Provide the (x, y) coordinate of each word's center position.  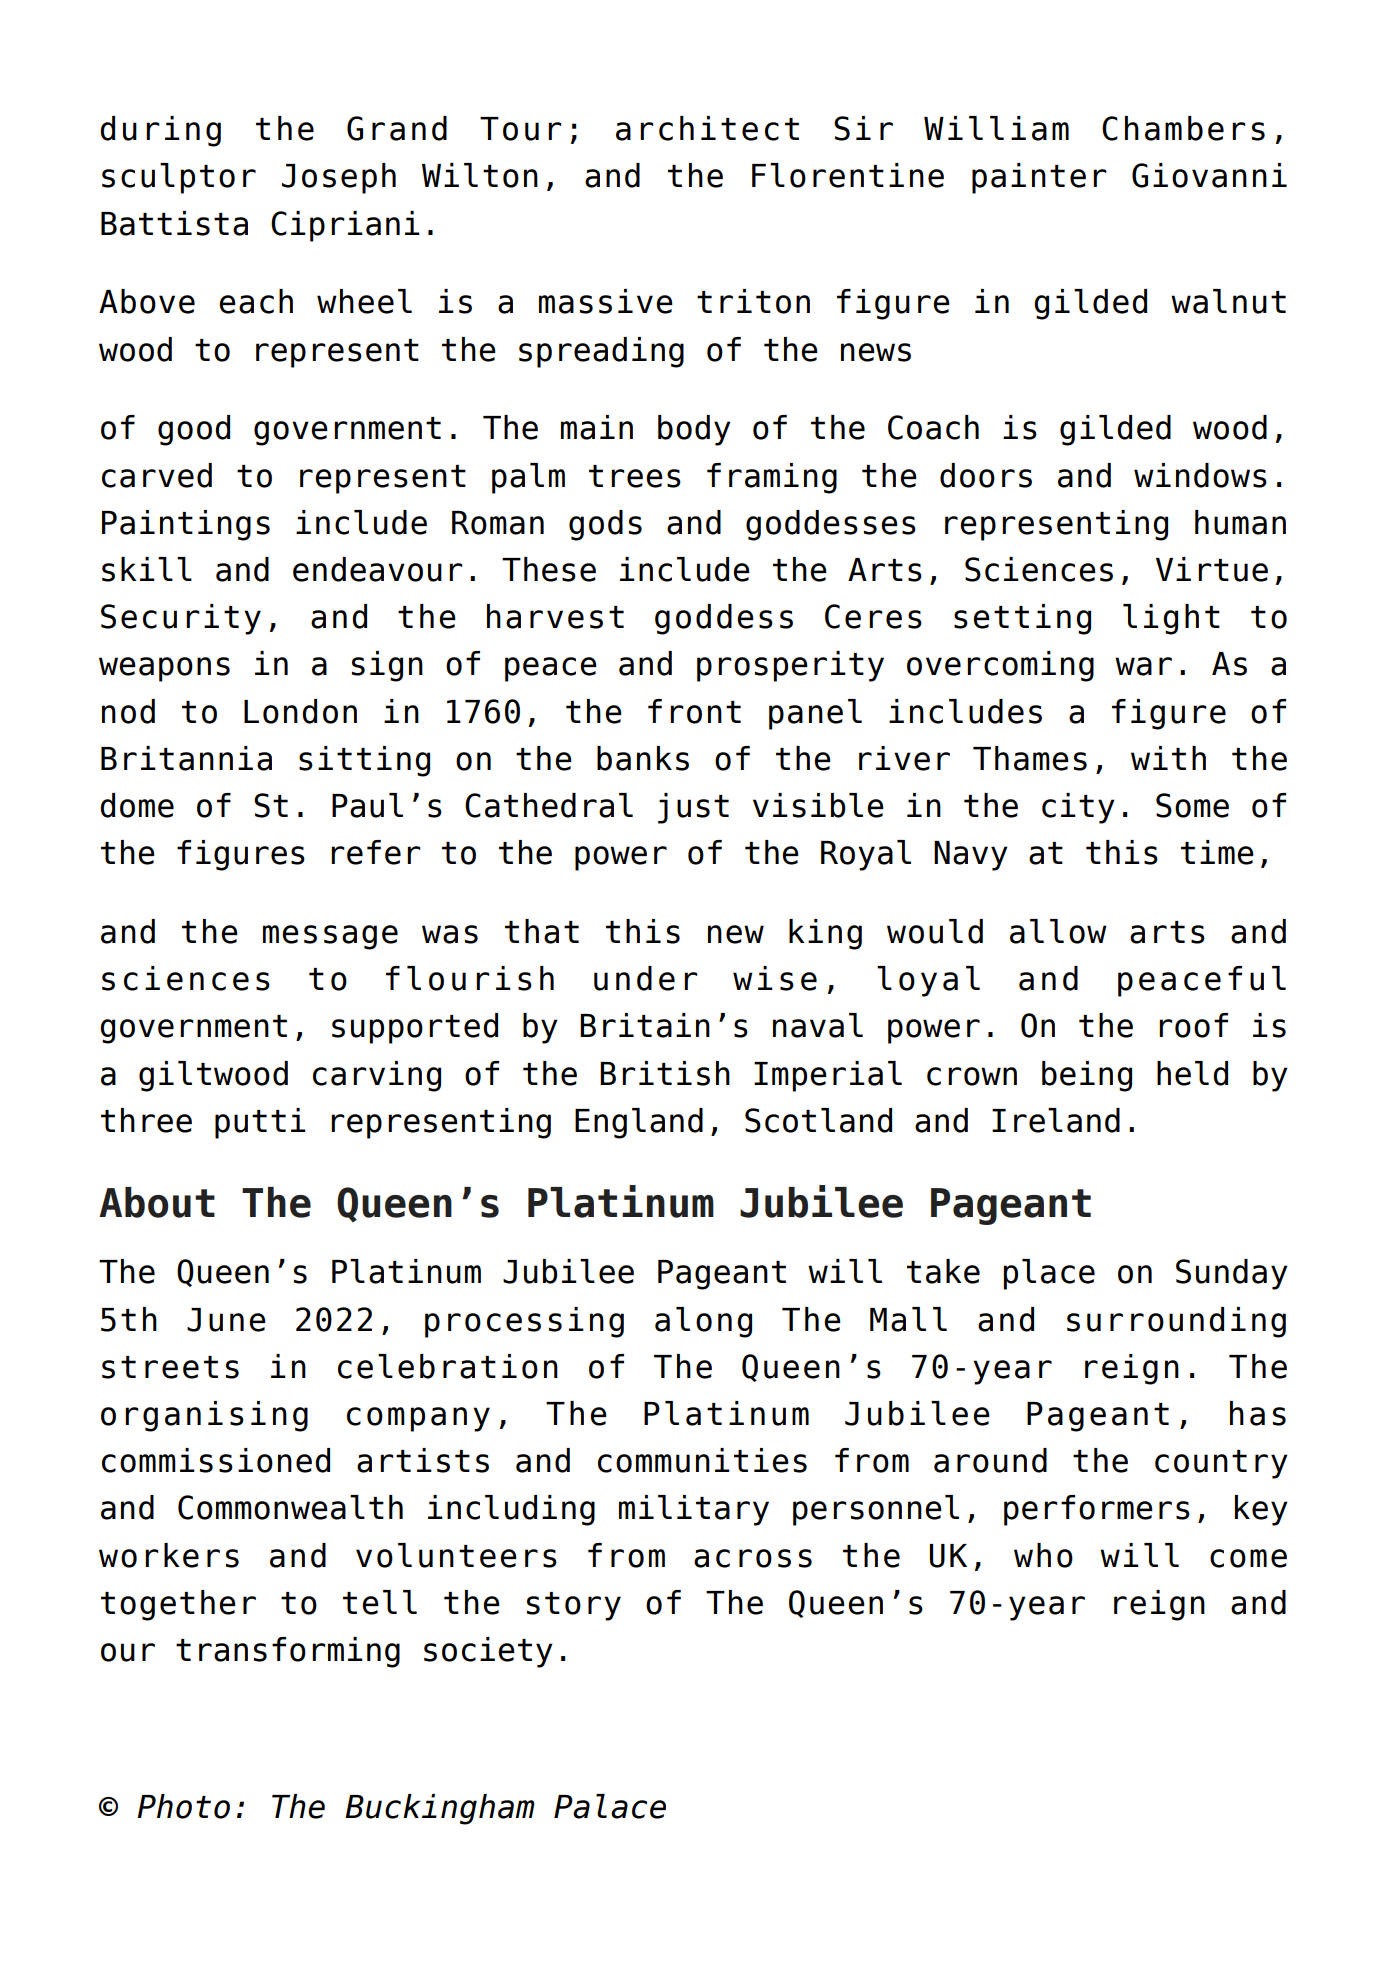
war (1143, 666)
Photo (183, 1806)
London (300, 711)
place (1049, 1274)
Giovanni (1209, 175)
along (703, 1322)
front (694, 711)
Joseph (339, 178)
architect (707, 128)
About (157, 1202)
